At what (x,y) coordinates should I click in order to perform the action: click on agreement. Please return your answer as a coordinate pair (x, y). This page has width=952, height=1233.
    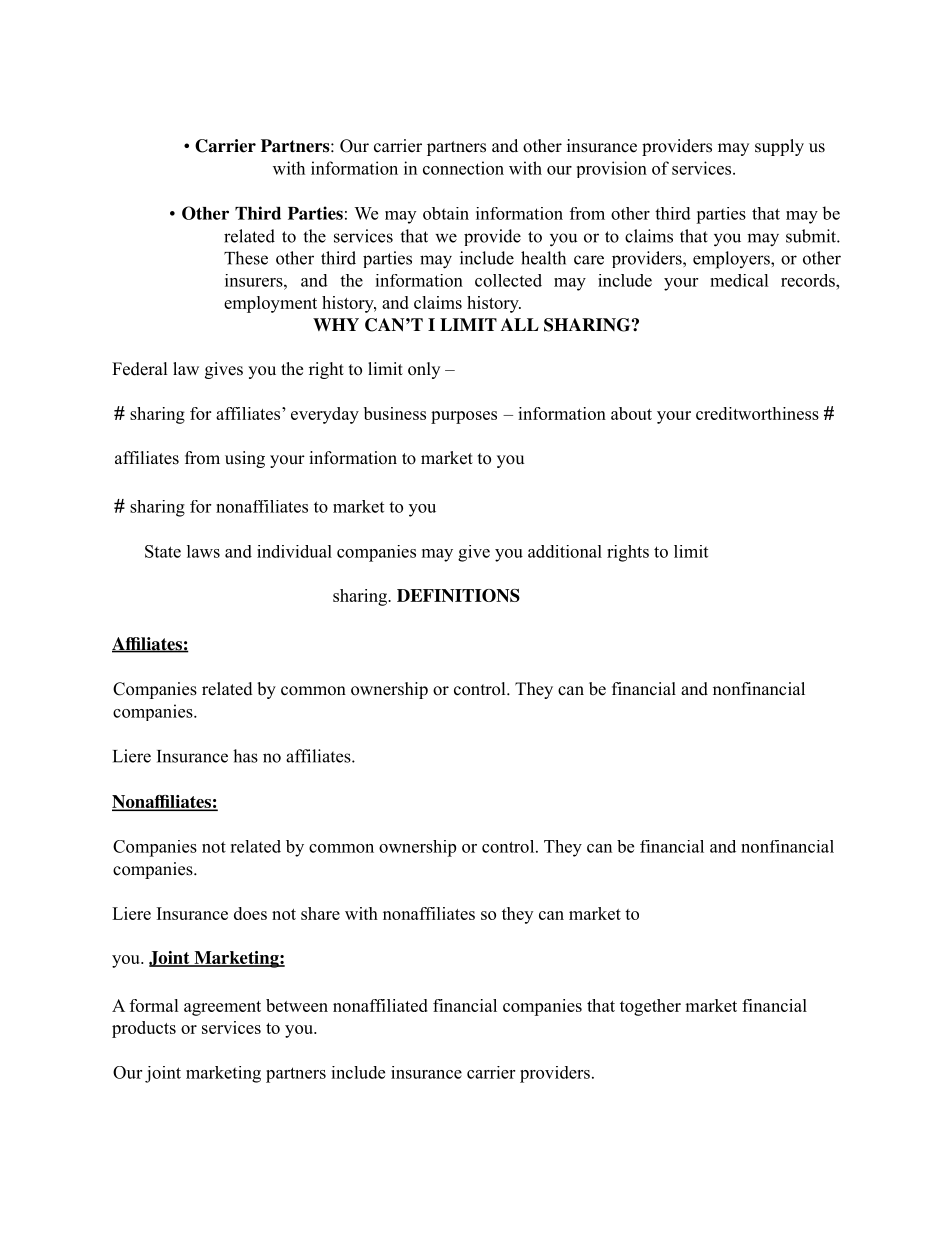
    Looking at the image, I should click on (222, 1008).
